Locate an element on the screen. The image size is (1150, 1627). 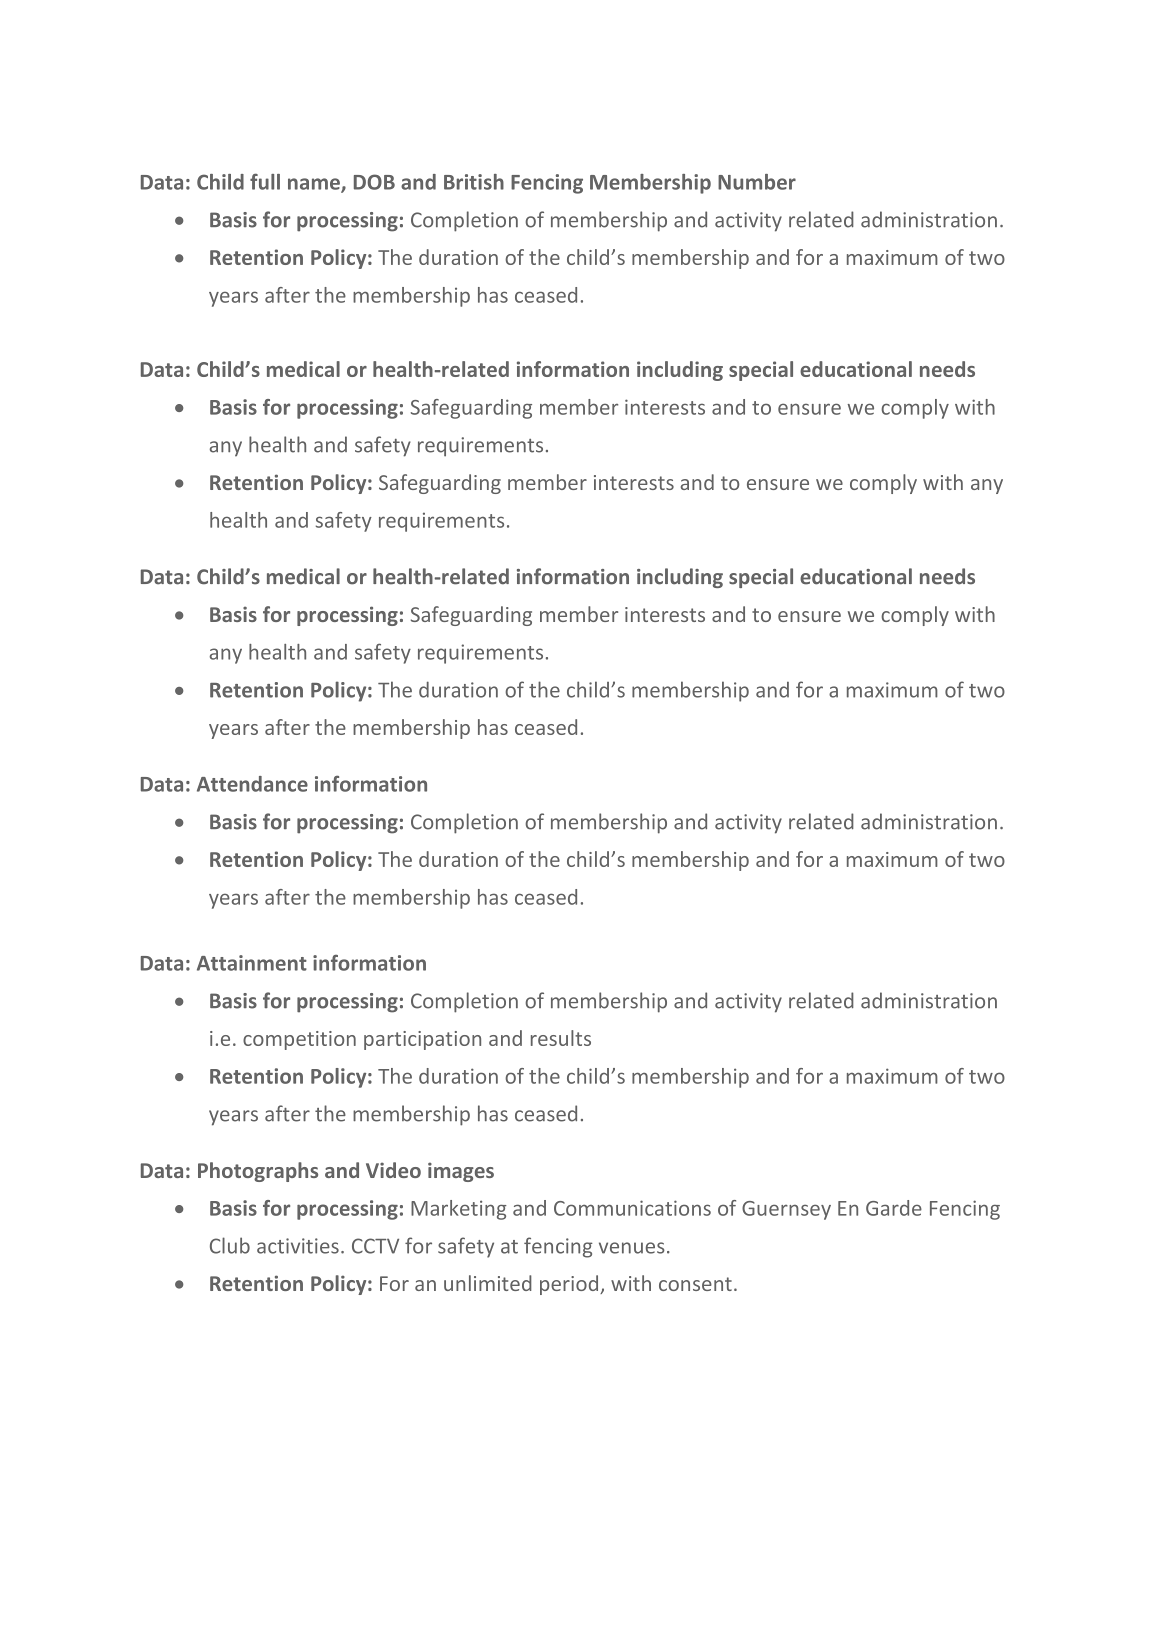
Guernsey is located at coordinates (786, 1210).
